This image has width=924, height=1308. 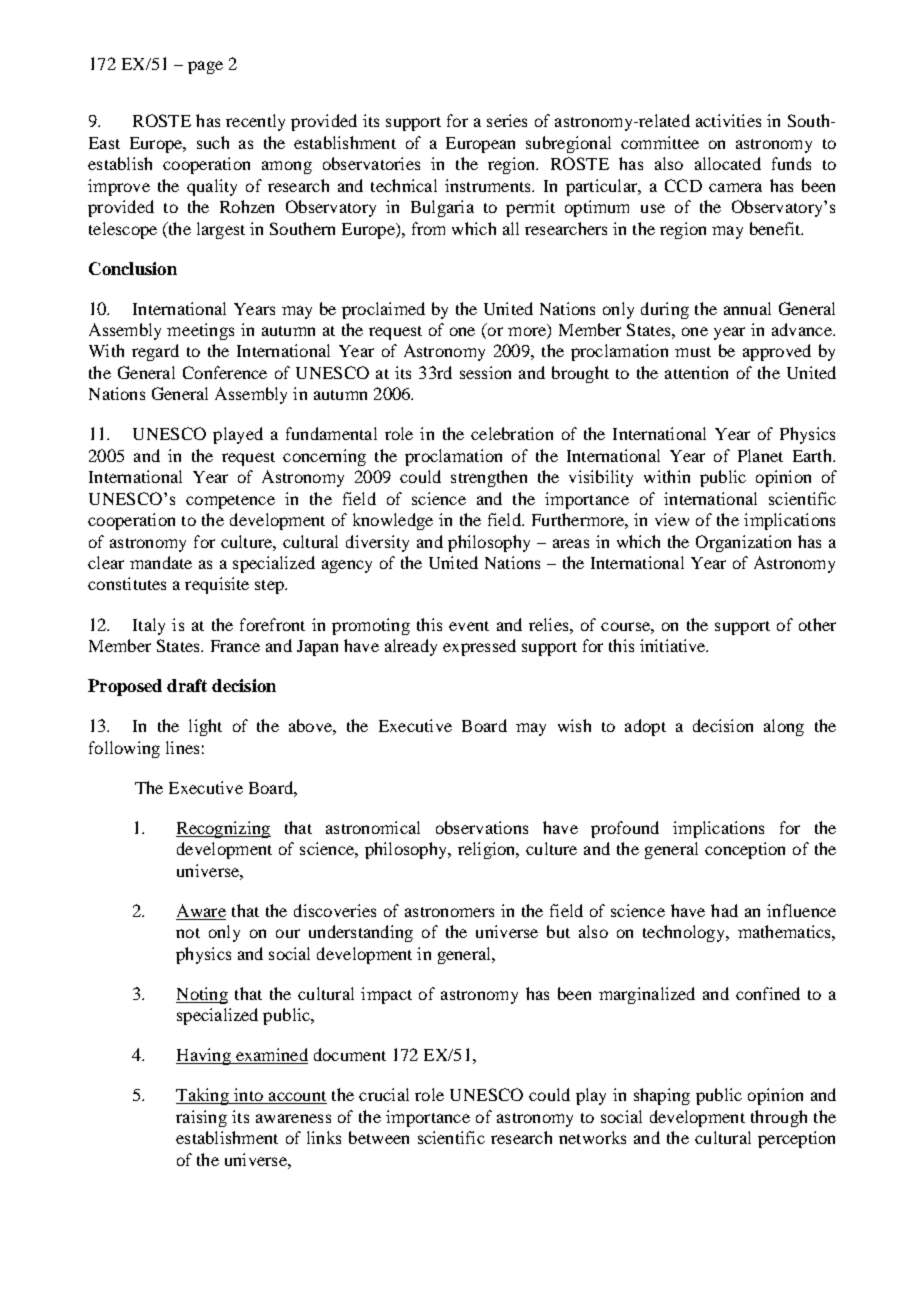 I want to click on page, so click(x=205, y=67).
